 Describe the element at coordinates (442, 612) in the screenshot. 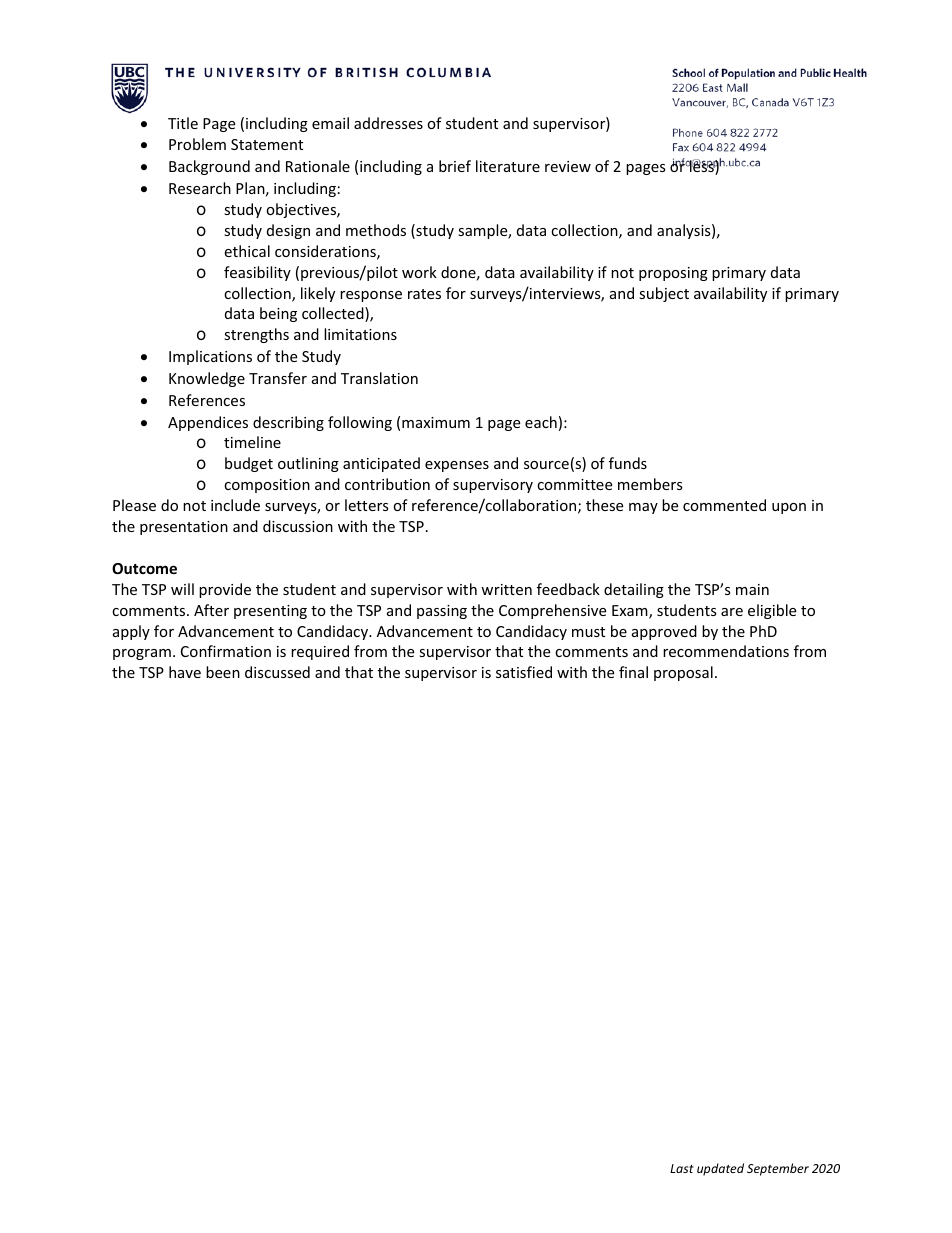

I see `passing` at that location.
